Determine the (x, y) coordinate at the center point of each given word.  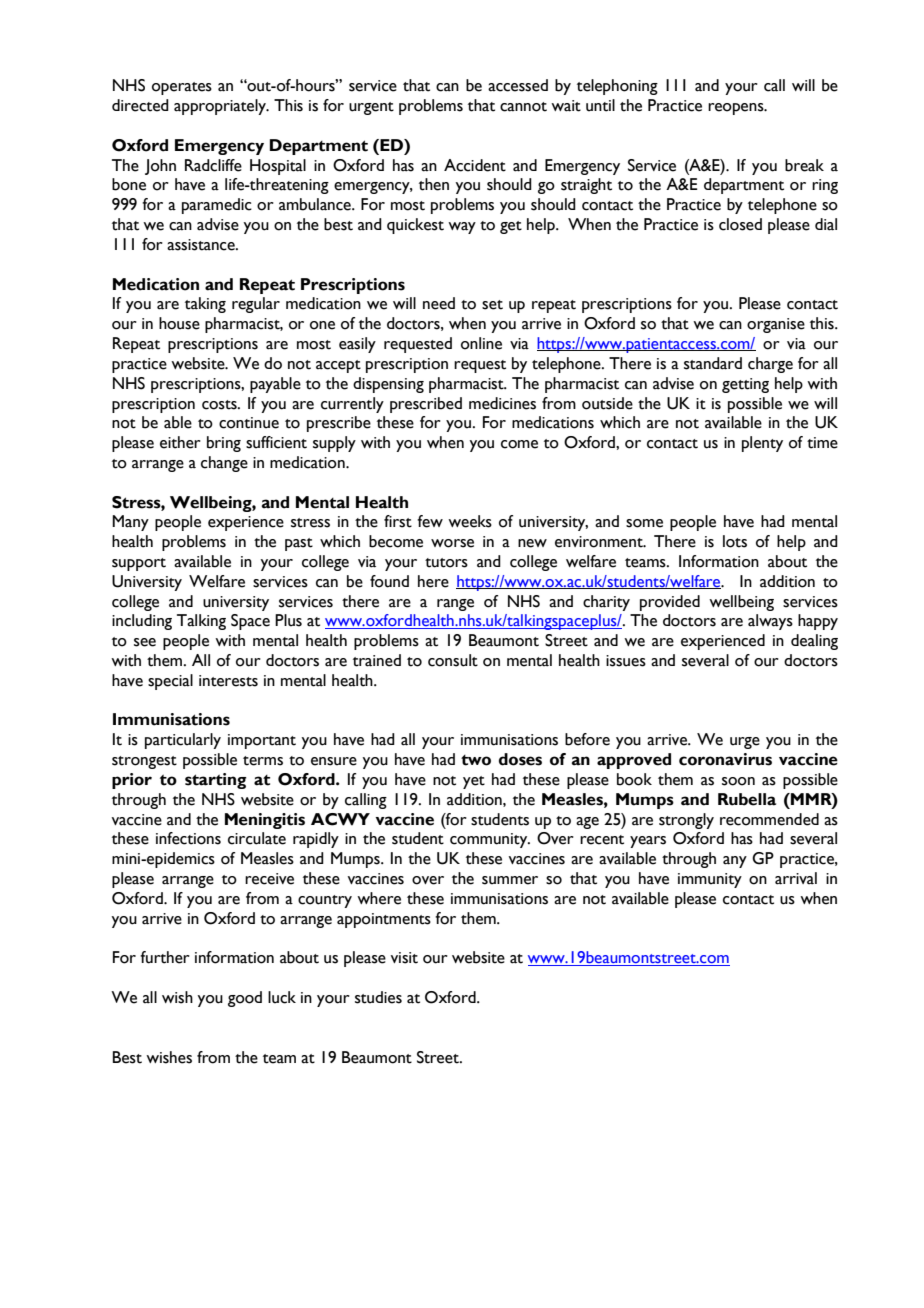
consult (453, 660)
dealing (814, 642)
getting (745, 385)
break (804, 165)
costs (220, 405)
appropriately (221, 107)
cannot (523, 107)
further (165, 957)
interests (228, 681)
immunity (710, 880)
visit (404, 958)
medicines (502, 403)
